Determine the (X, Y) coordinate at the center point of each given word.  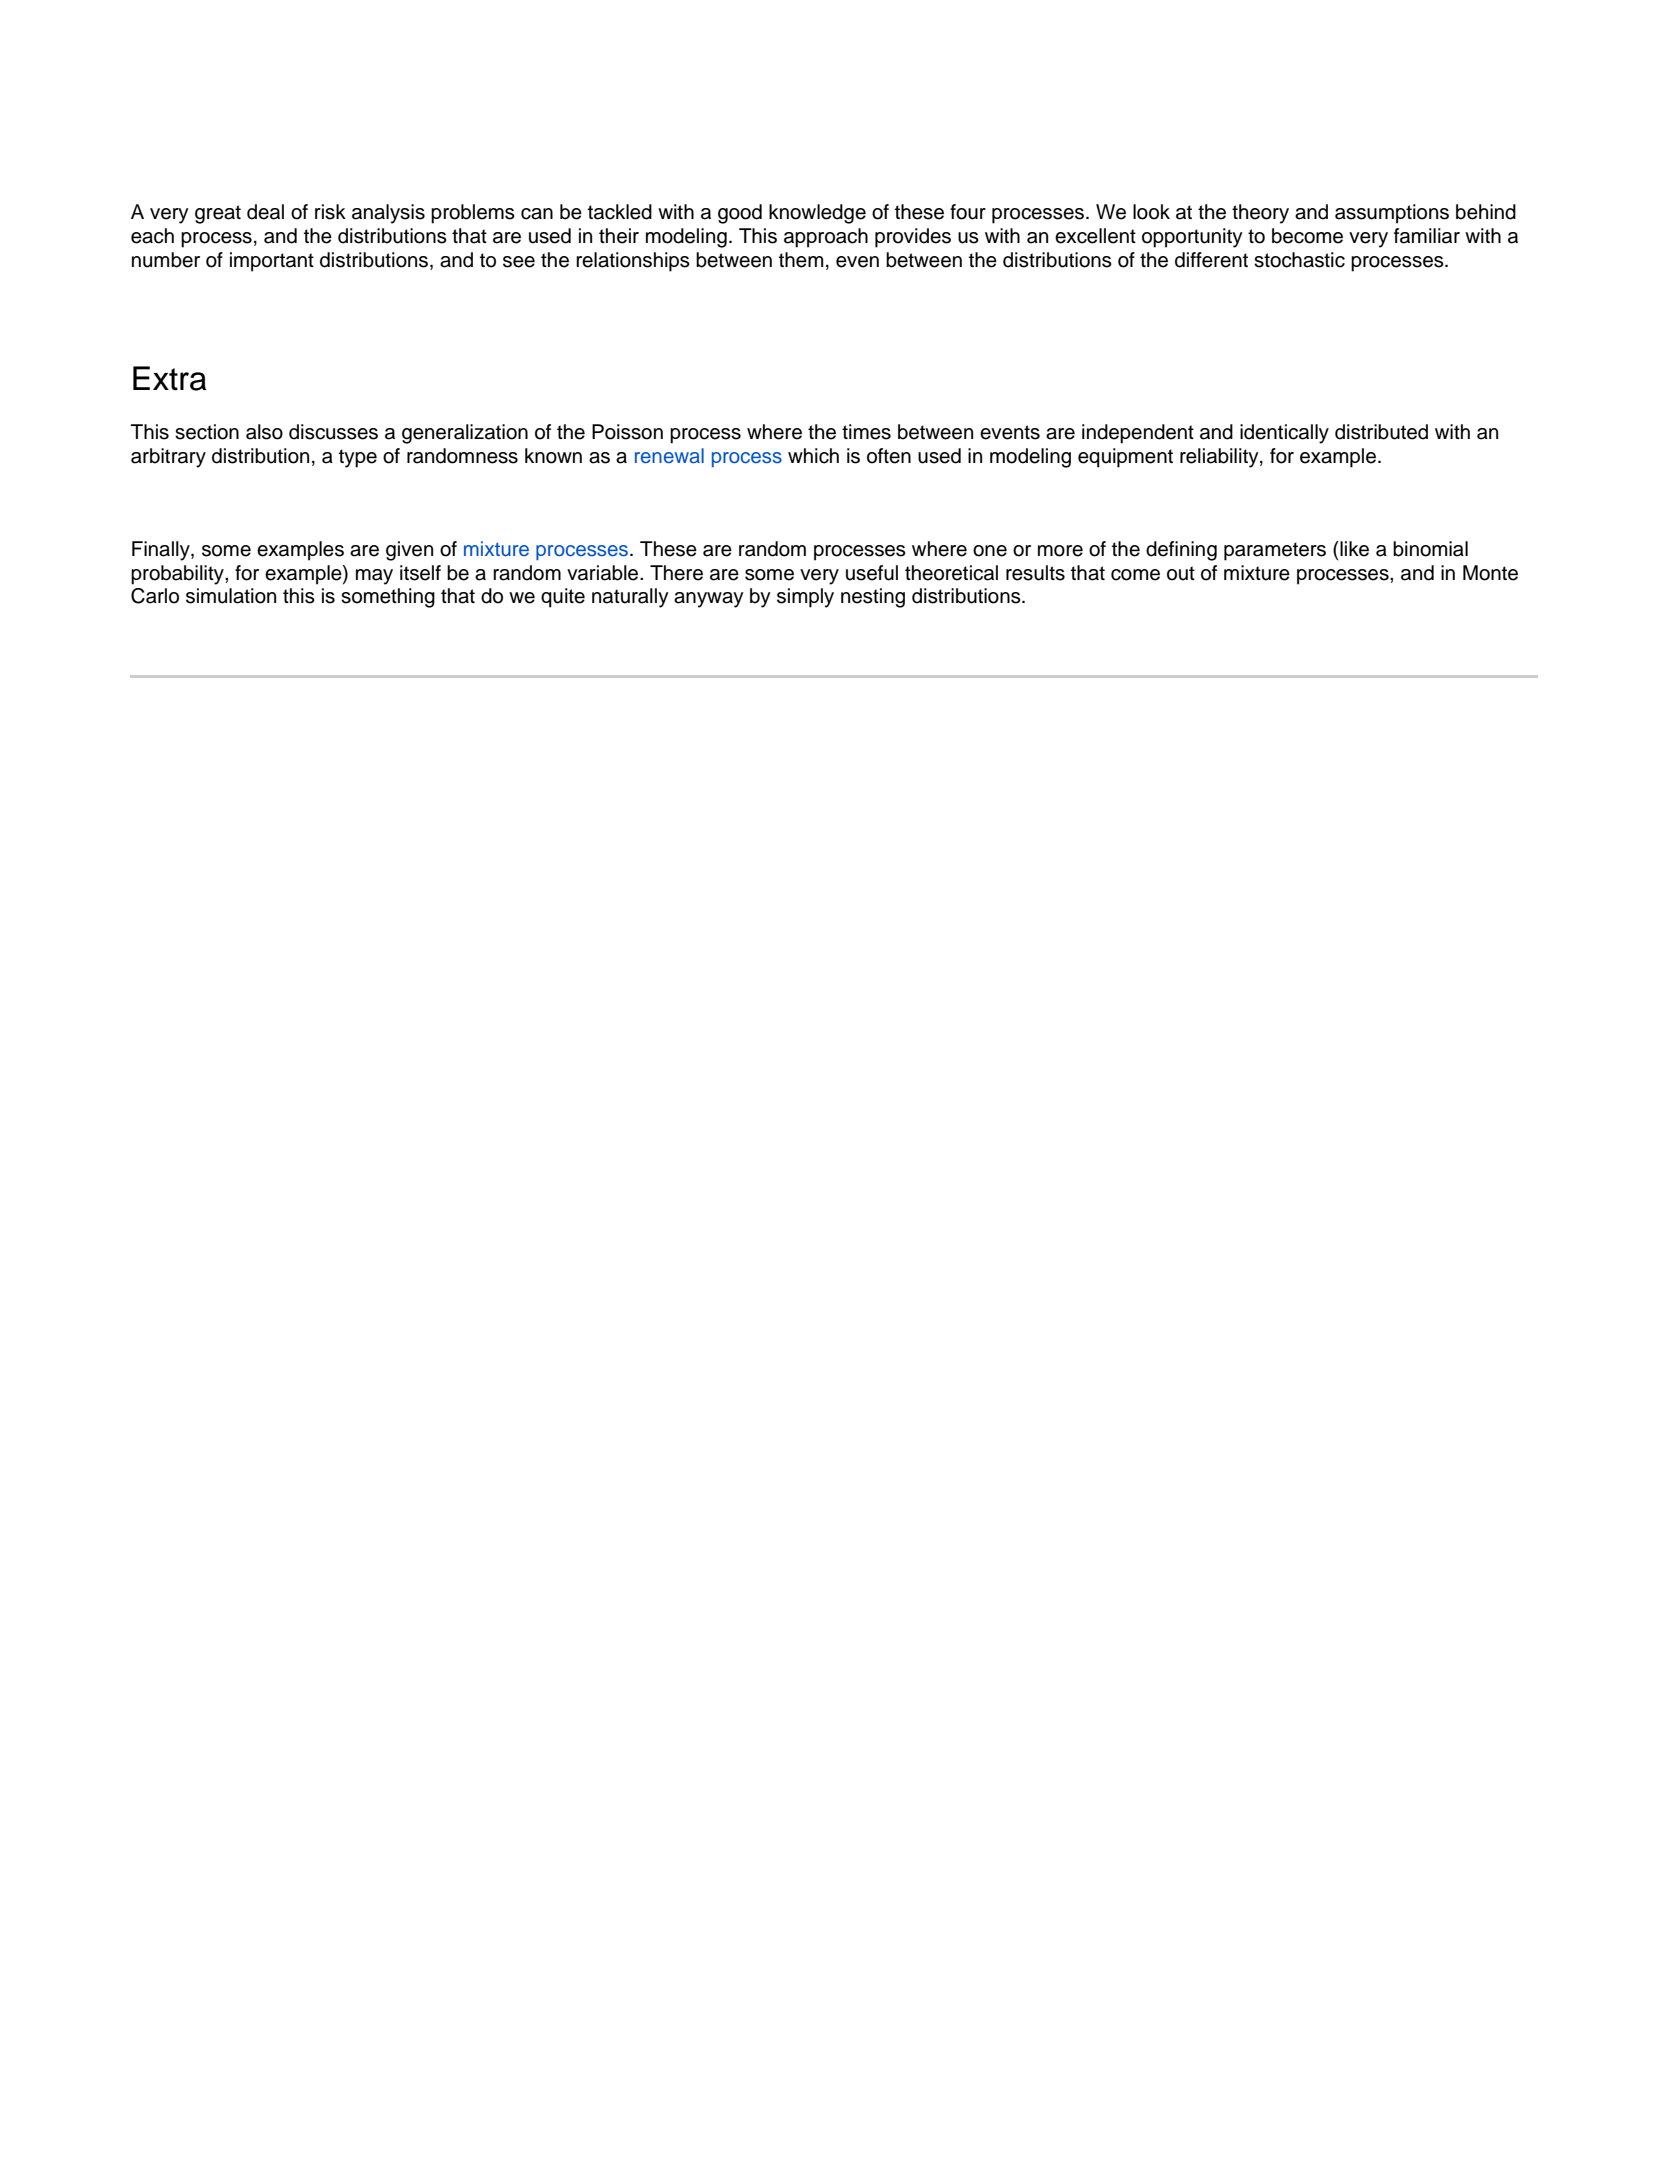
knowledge (817, 214)
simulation (231, 596)
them (801, 260)
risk (330, 212)
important (272, 262)
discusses (333, 432)
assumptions (1392, 214)
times (866, 432)
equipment (1125, 458)
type (358, 458)
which (813, 456)
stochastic (1299, 260)
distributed (1381, 432)
